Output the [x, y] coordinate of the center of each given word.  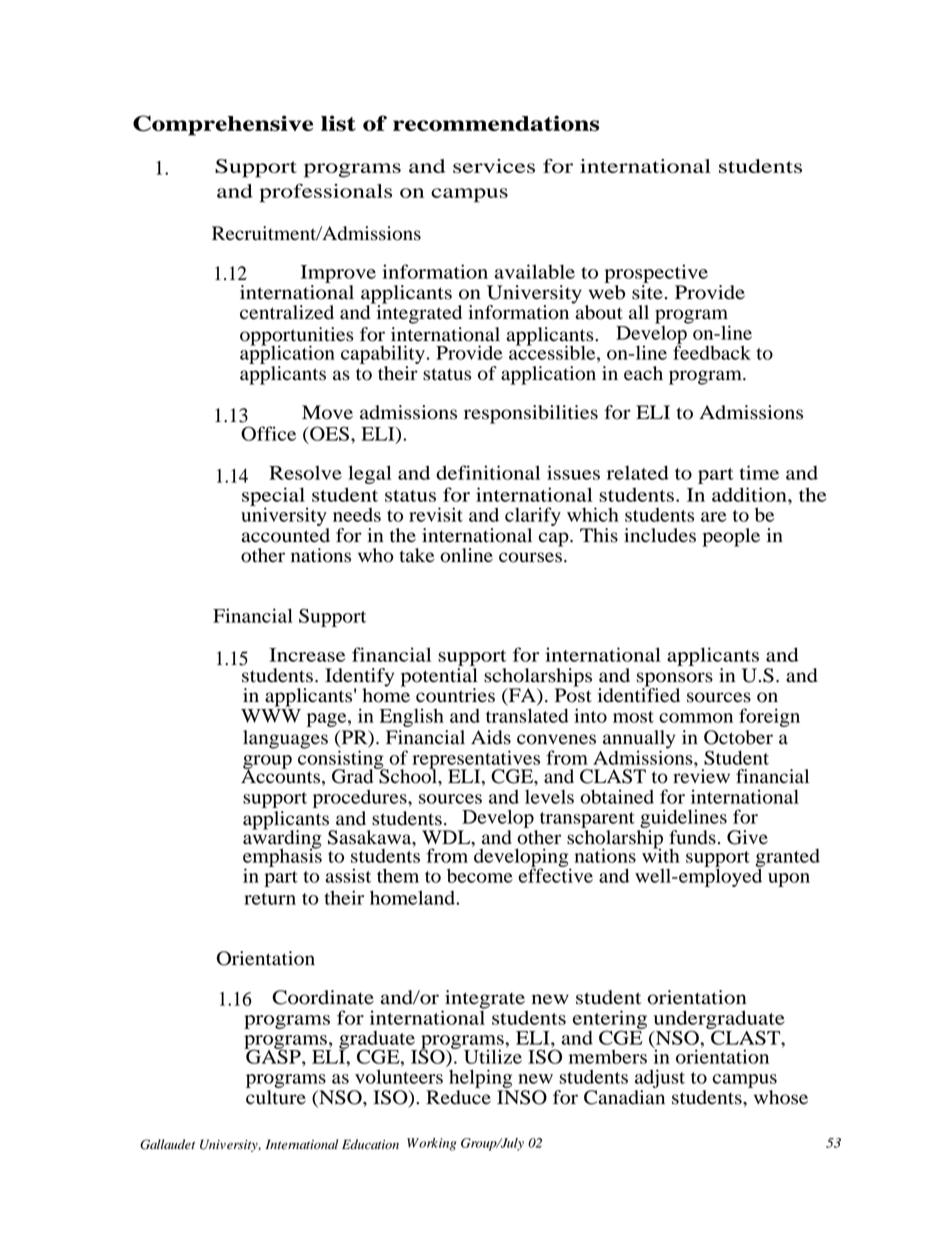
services [494, 166]
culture [276, 1096]
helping [480, 1078]
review [701, 776]
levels [549, 797]
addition [750, 494]
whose [779, 1096]
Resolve [305, 473]
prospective [656, 275]
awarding [282, 839]
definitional [488, 472]
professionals [326, 193]
